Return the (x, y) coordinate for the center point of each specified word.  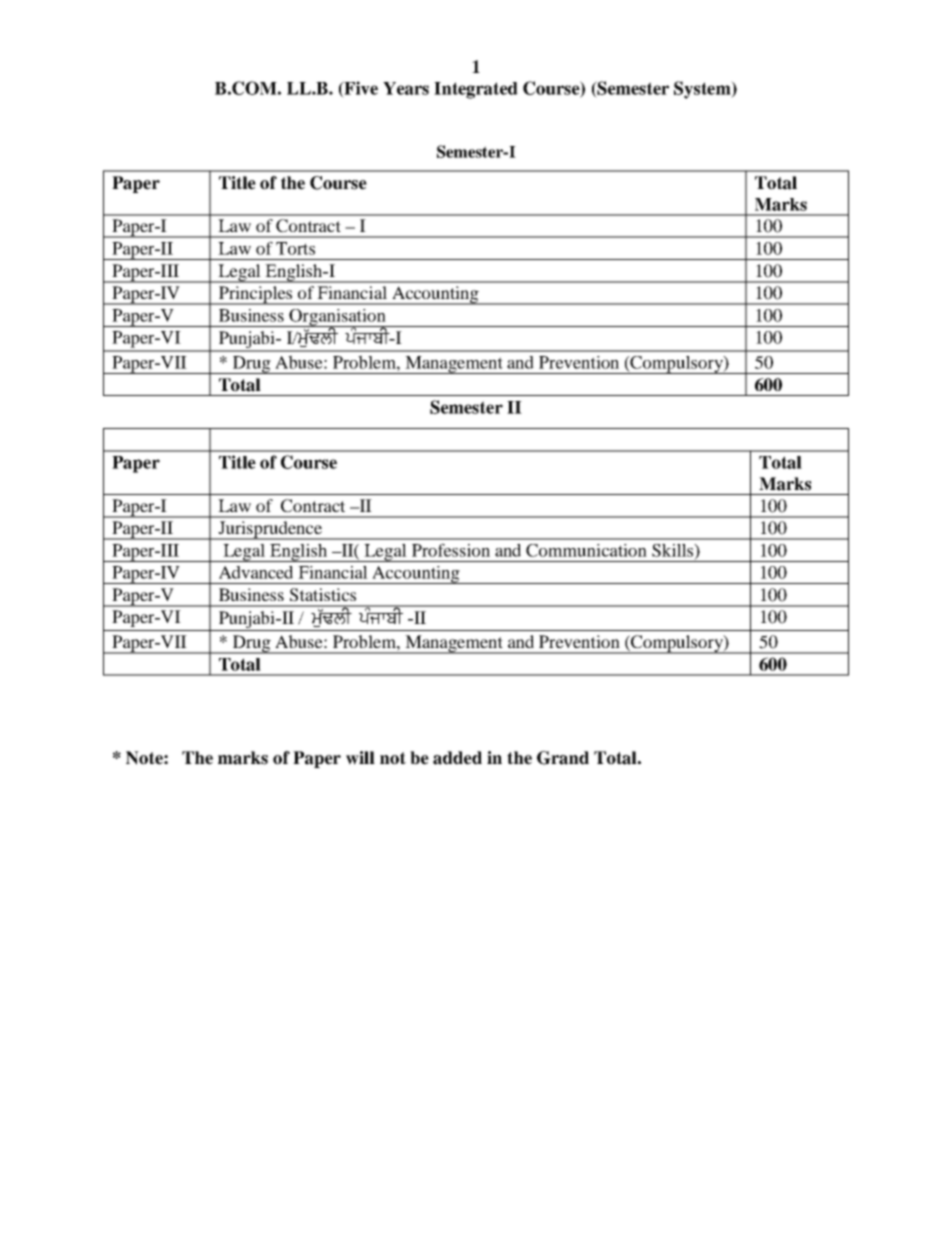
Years (406, 88)
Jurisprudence (270, 530)
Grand (563, 758)
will (360, 758)
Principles (255, 295)
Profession (451, 550)
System (703, 90)
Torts (295, 248)
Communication (586, 550)
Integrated (476, 90)
